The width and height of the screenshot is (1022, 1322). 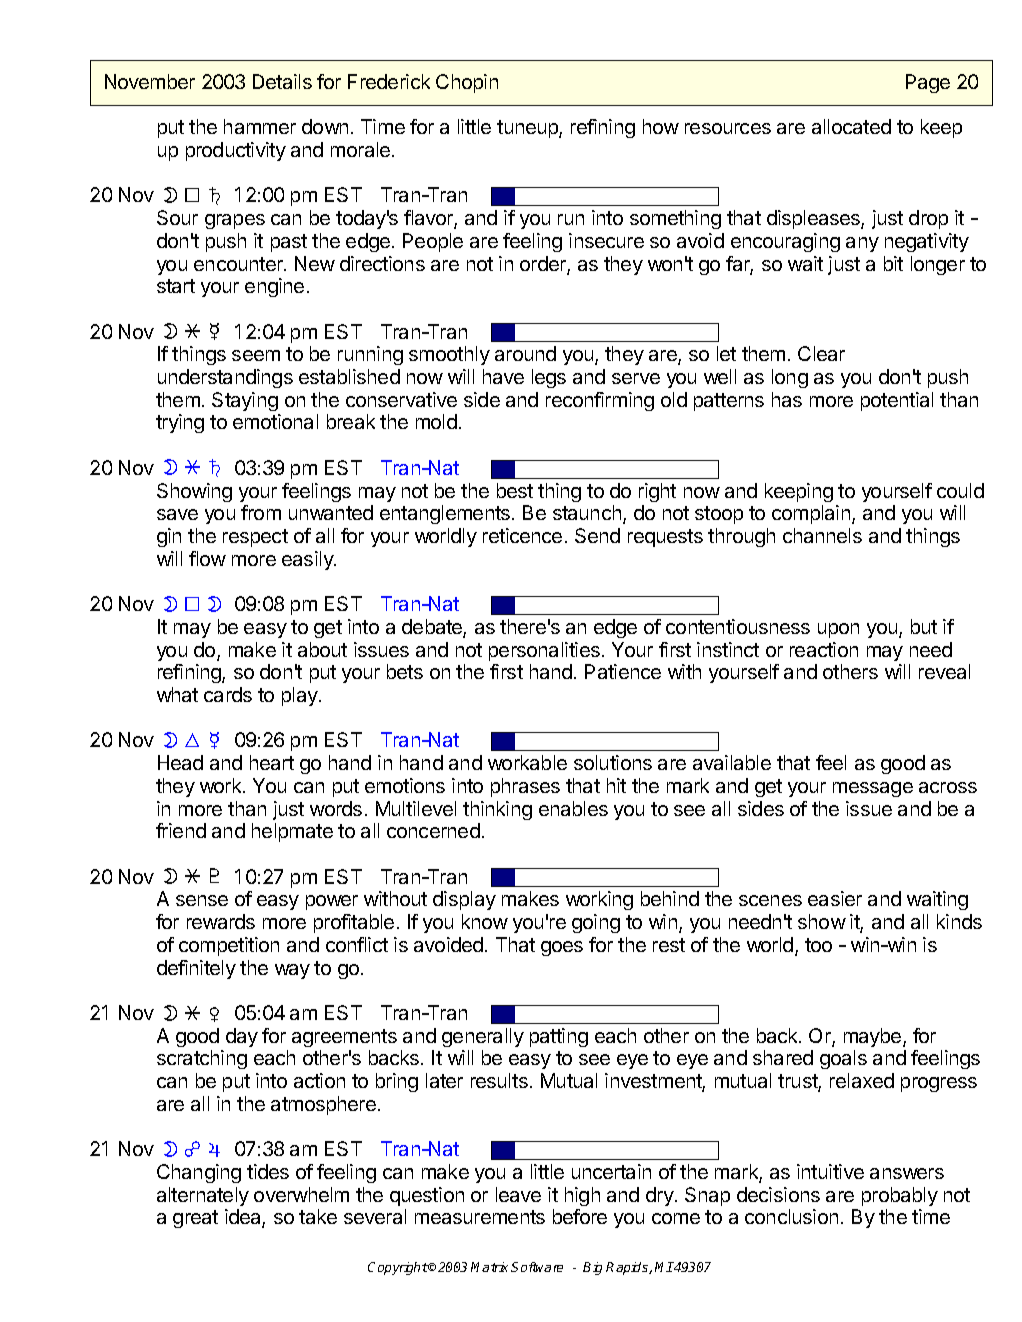 What do you see at coordinates (838, 630) in the screenshot?
I see `upon` at bounding box center [838, 630].
